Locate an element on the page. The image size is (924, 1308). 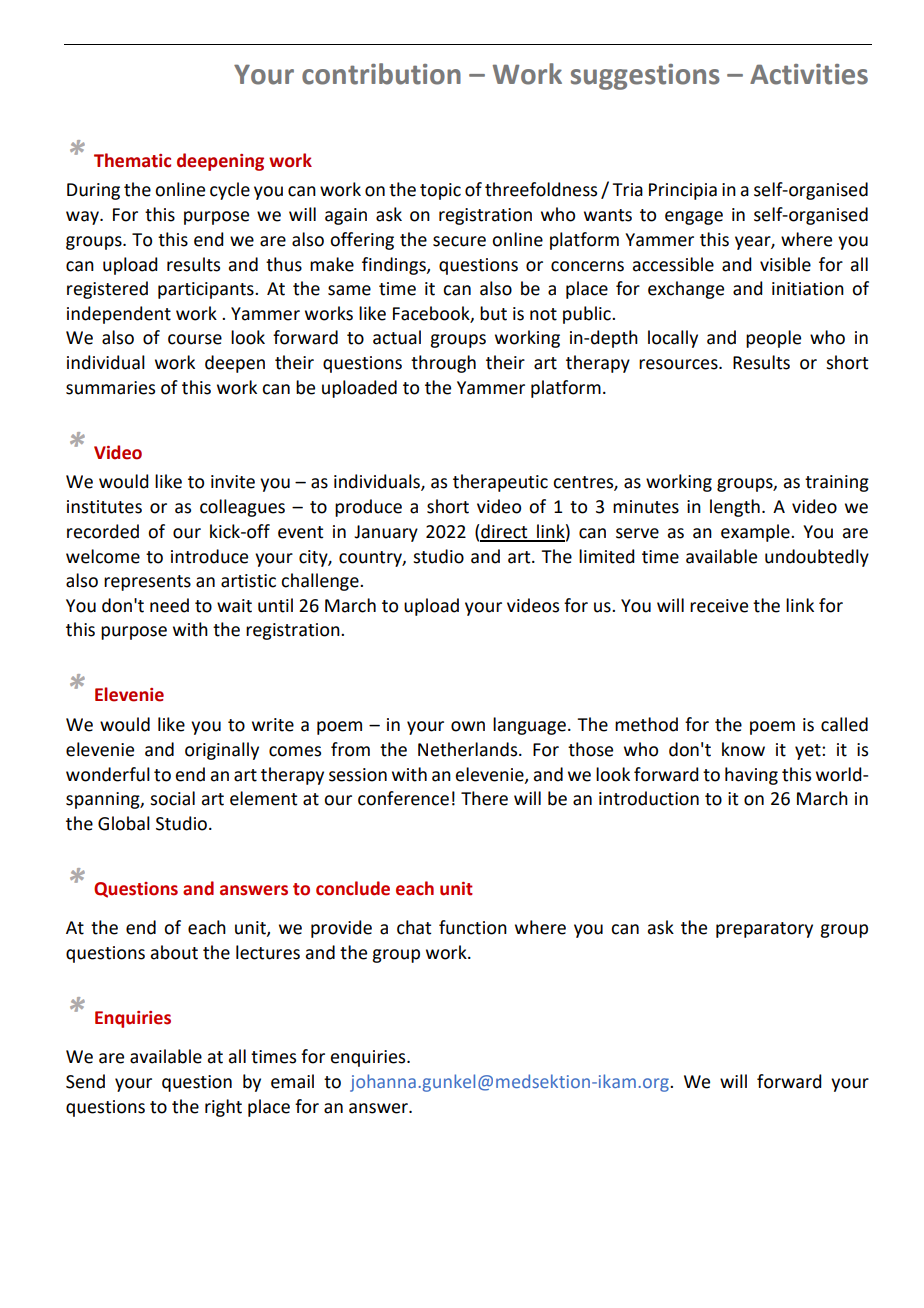
Thematic is located at coordinates (132, 160).
